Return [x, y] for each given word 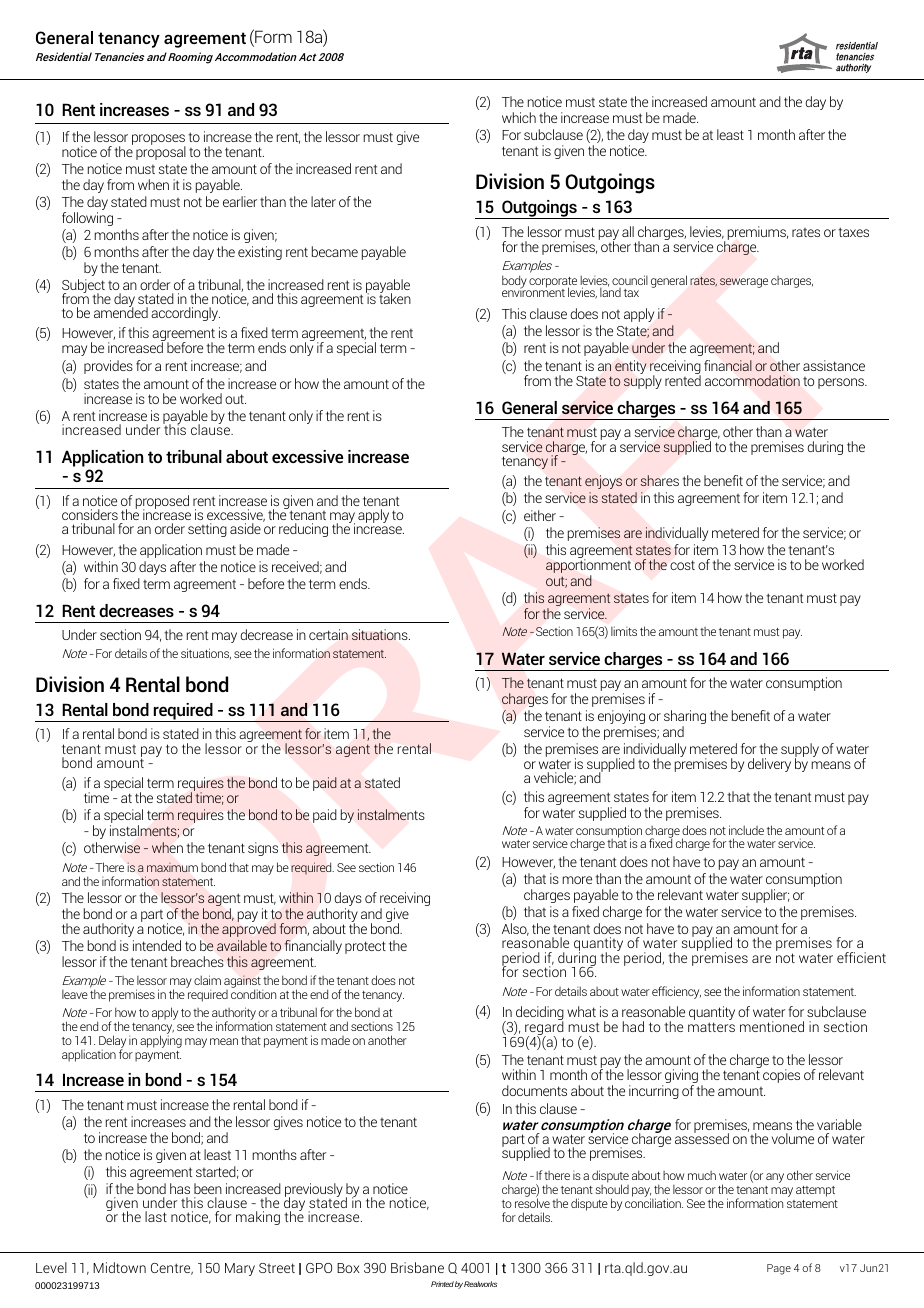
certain [328, 634]
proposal [161, 152]
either [540, 515]
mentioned [772, 1026]
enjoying [621, 718]
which [519, 117]
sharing [685, 718]
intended [157, 945]
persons [842, 383]
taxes [853, 232]
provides [108, 367]
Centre [172, 1269]
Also [515, 929]
